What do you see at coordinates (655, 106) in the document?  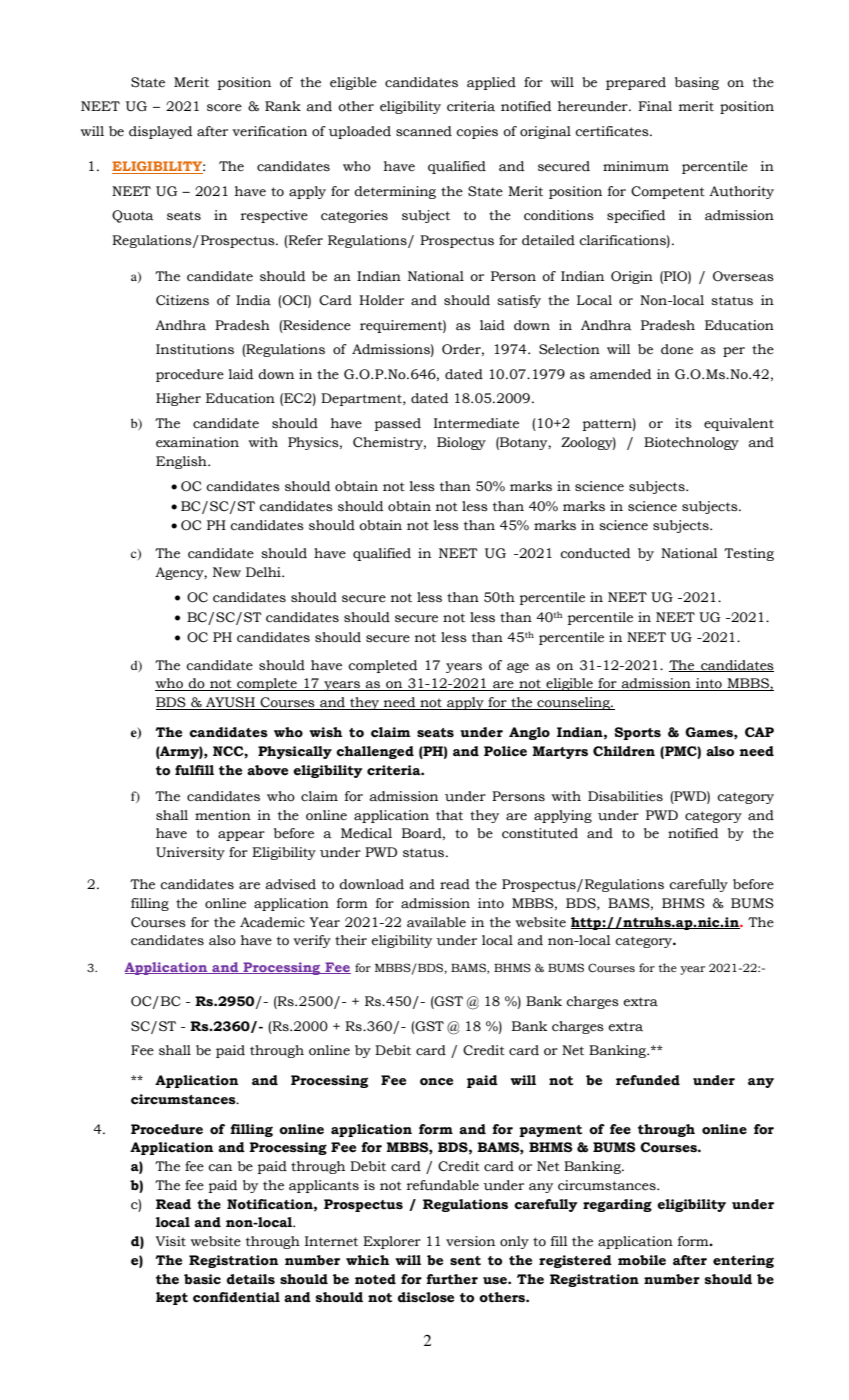 I see `Final` at bounding box center [655, 106].
